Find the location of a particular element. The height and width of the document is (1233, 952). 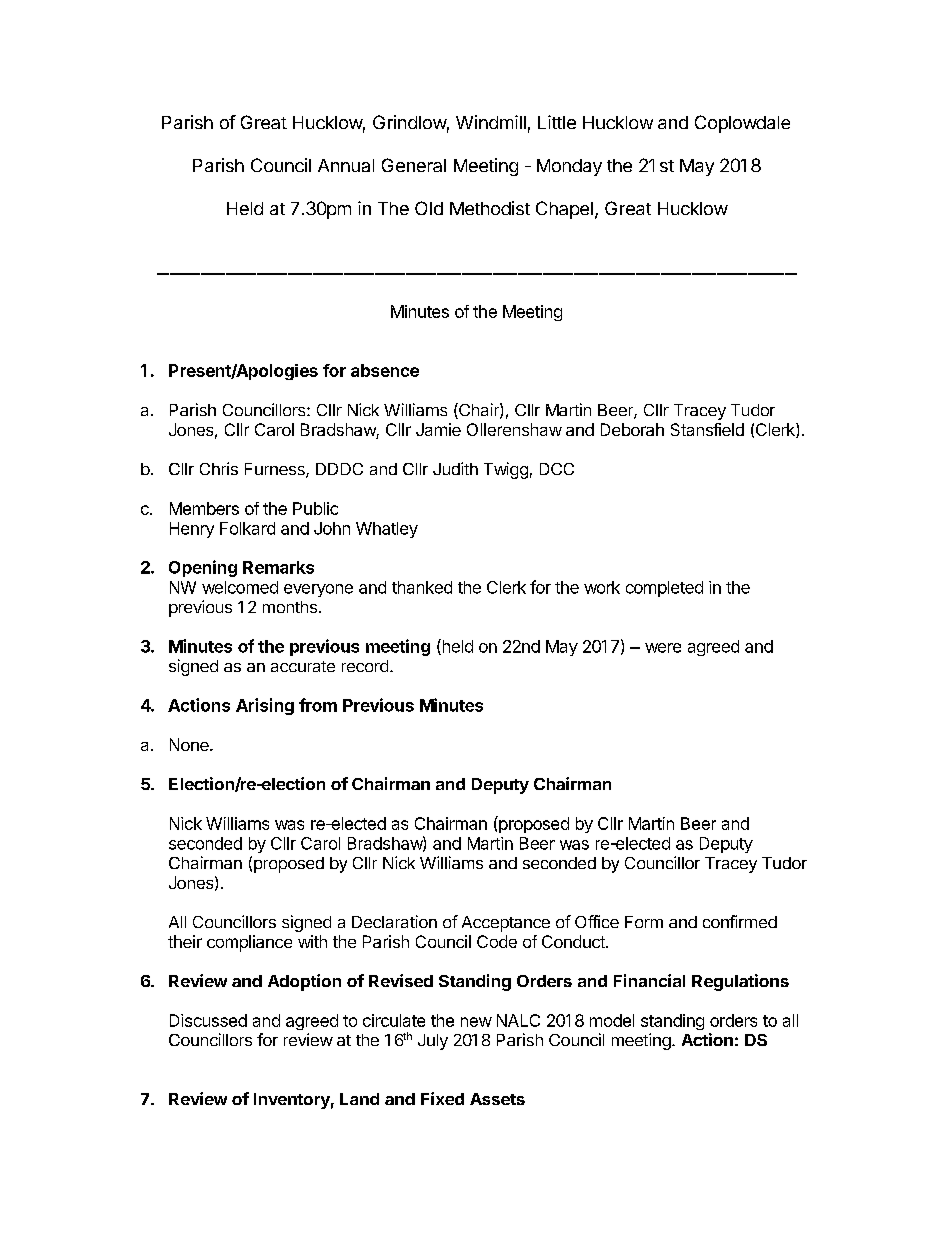

record is located at coordinates (365, 666).
